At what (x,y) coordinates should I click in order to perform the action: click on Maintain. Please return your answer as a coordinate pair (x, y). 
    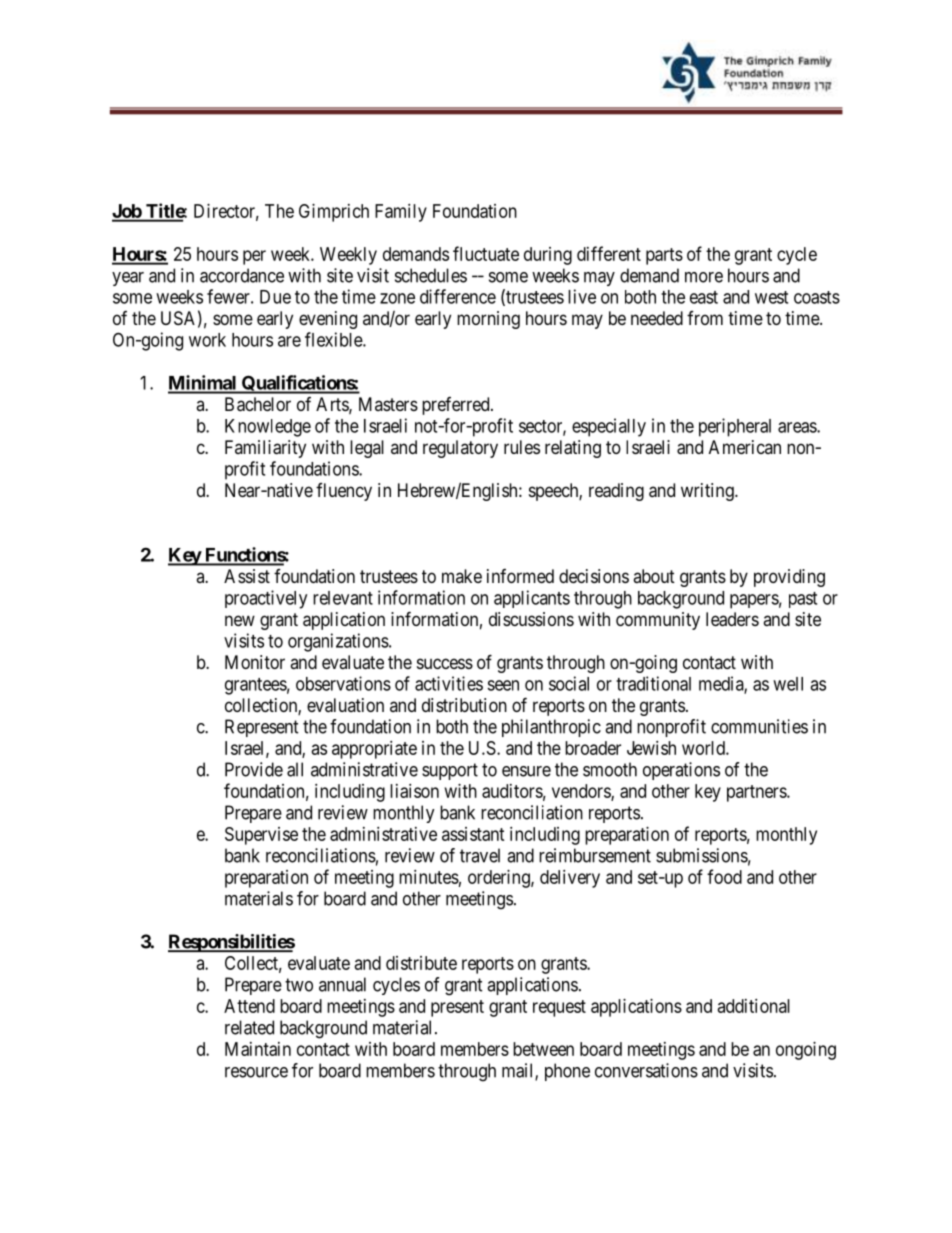
    Looking at the image, I should click on (258, 1049).
